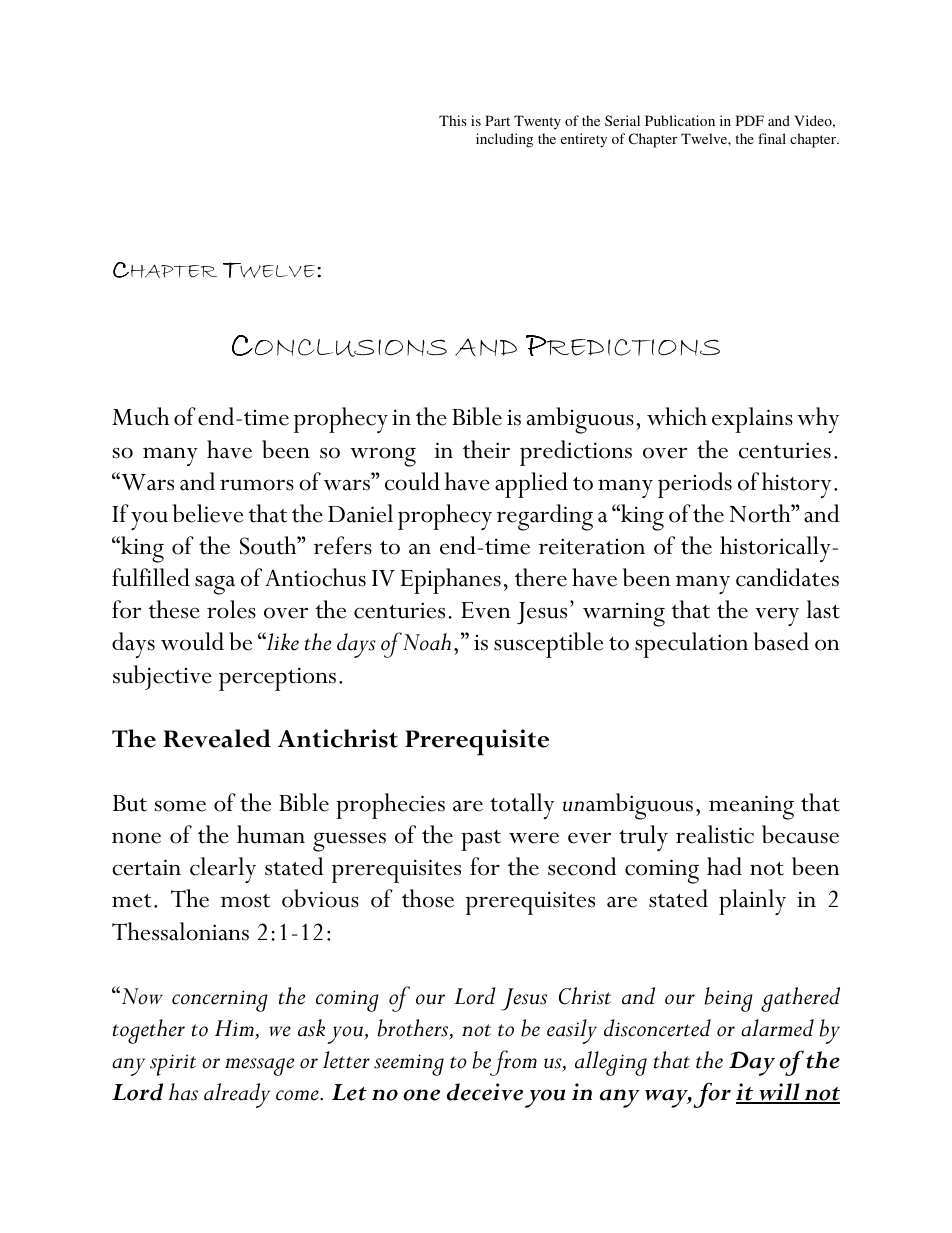  What do you see at coordinates (691, 645) in the screenshot?
I see `speculation` at bounding box center [691, 645].
